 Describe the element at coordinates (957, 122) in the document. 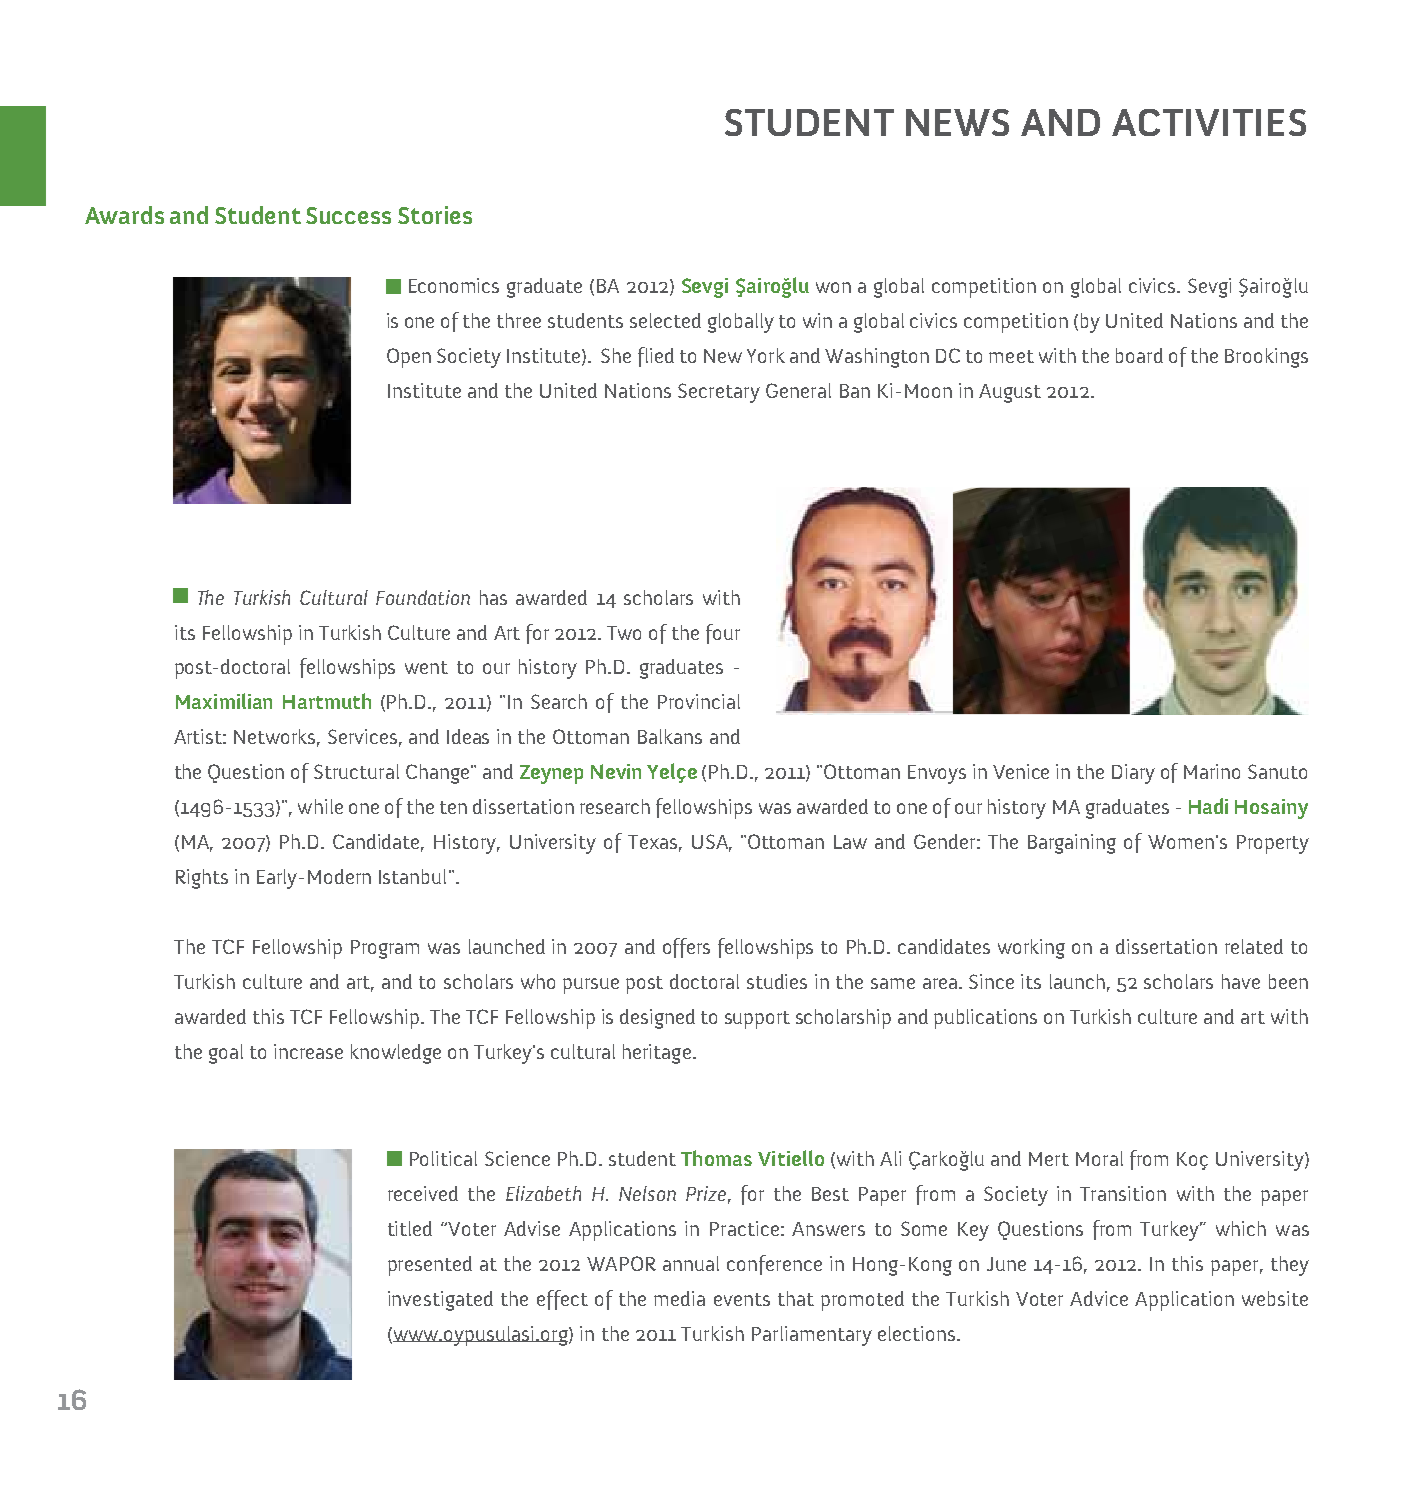

I see `NEWS` at that location.
